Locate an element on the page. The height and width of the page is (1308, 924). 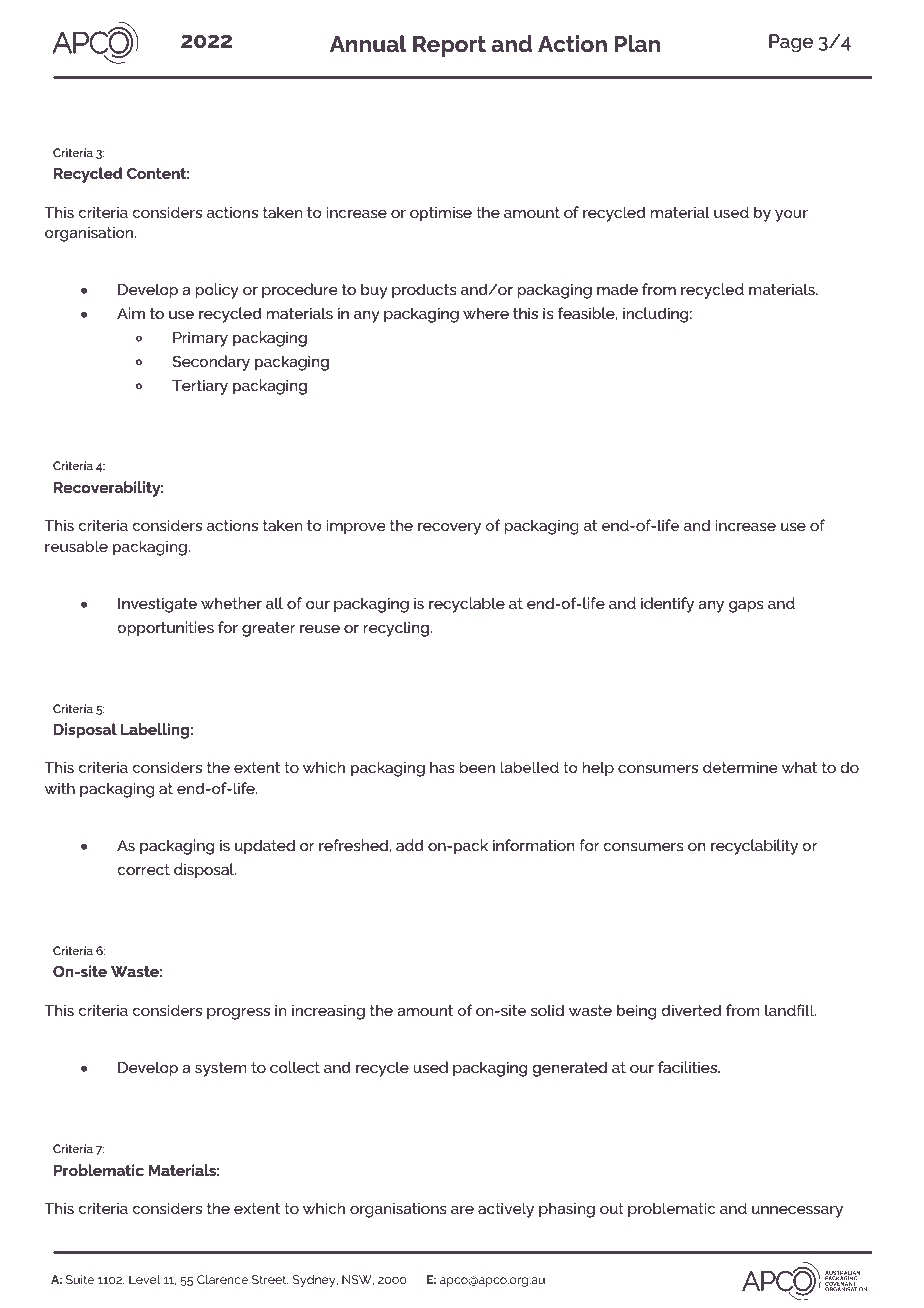
Level is located at coordinates (145, 1279).
